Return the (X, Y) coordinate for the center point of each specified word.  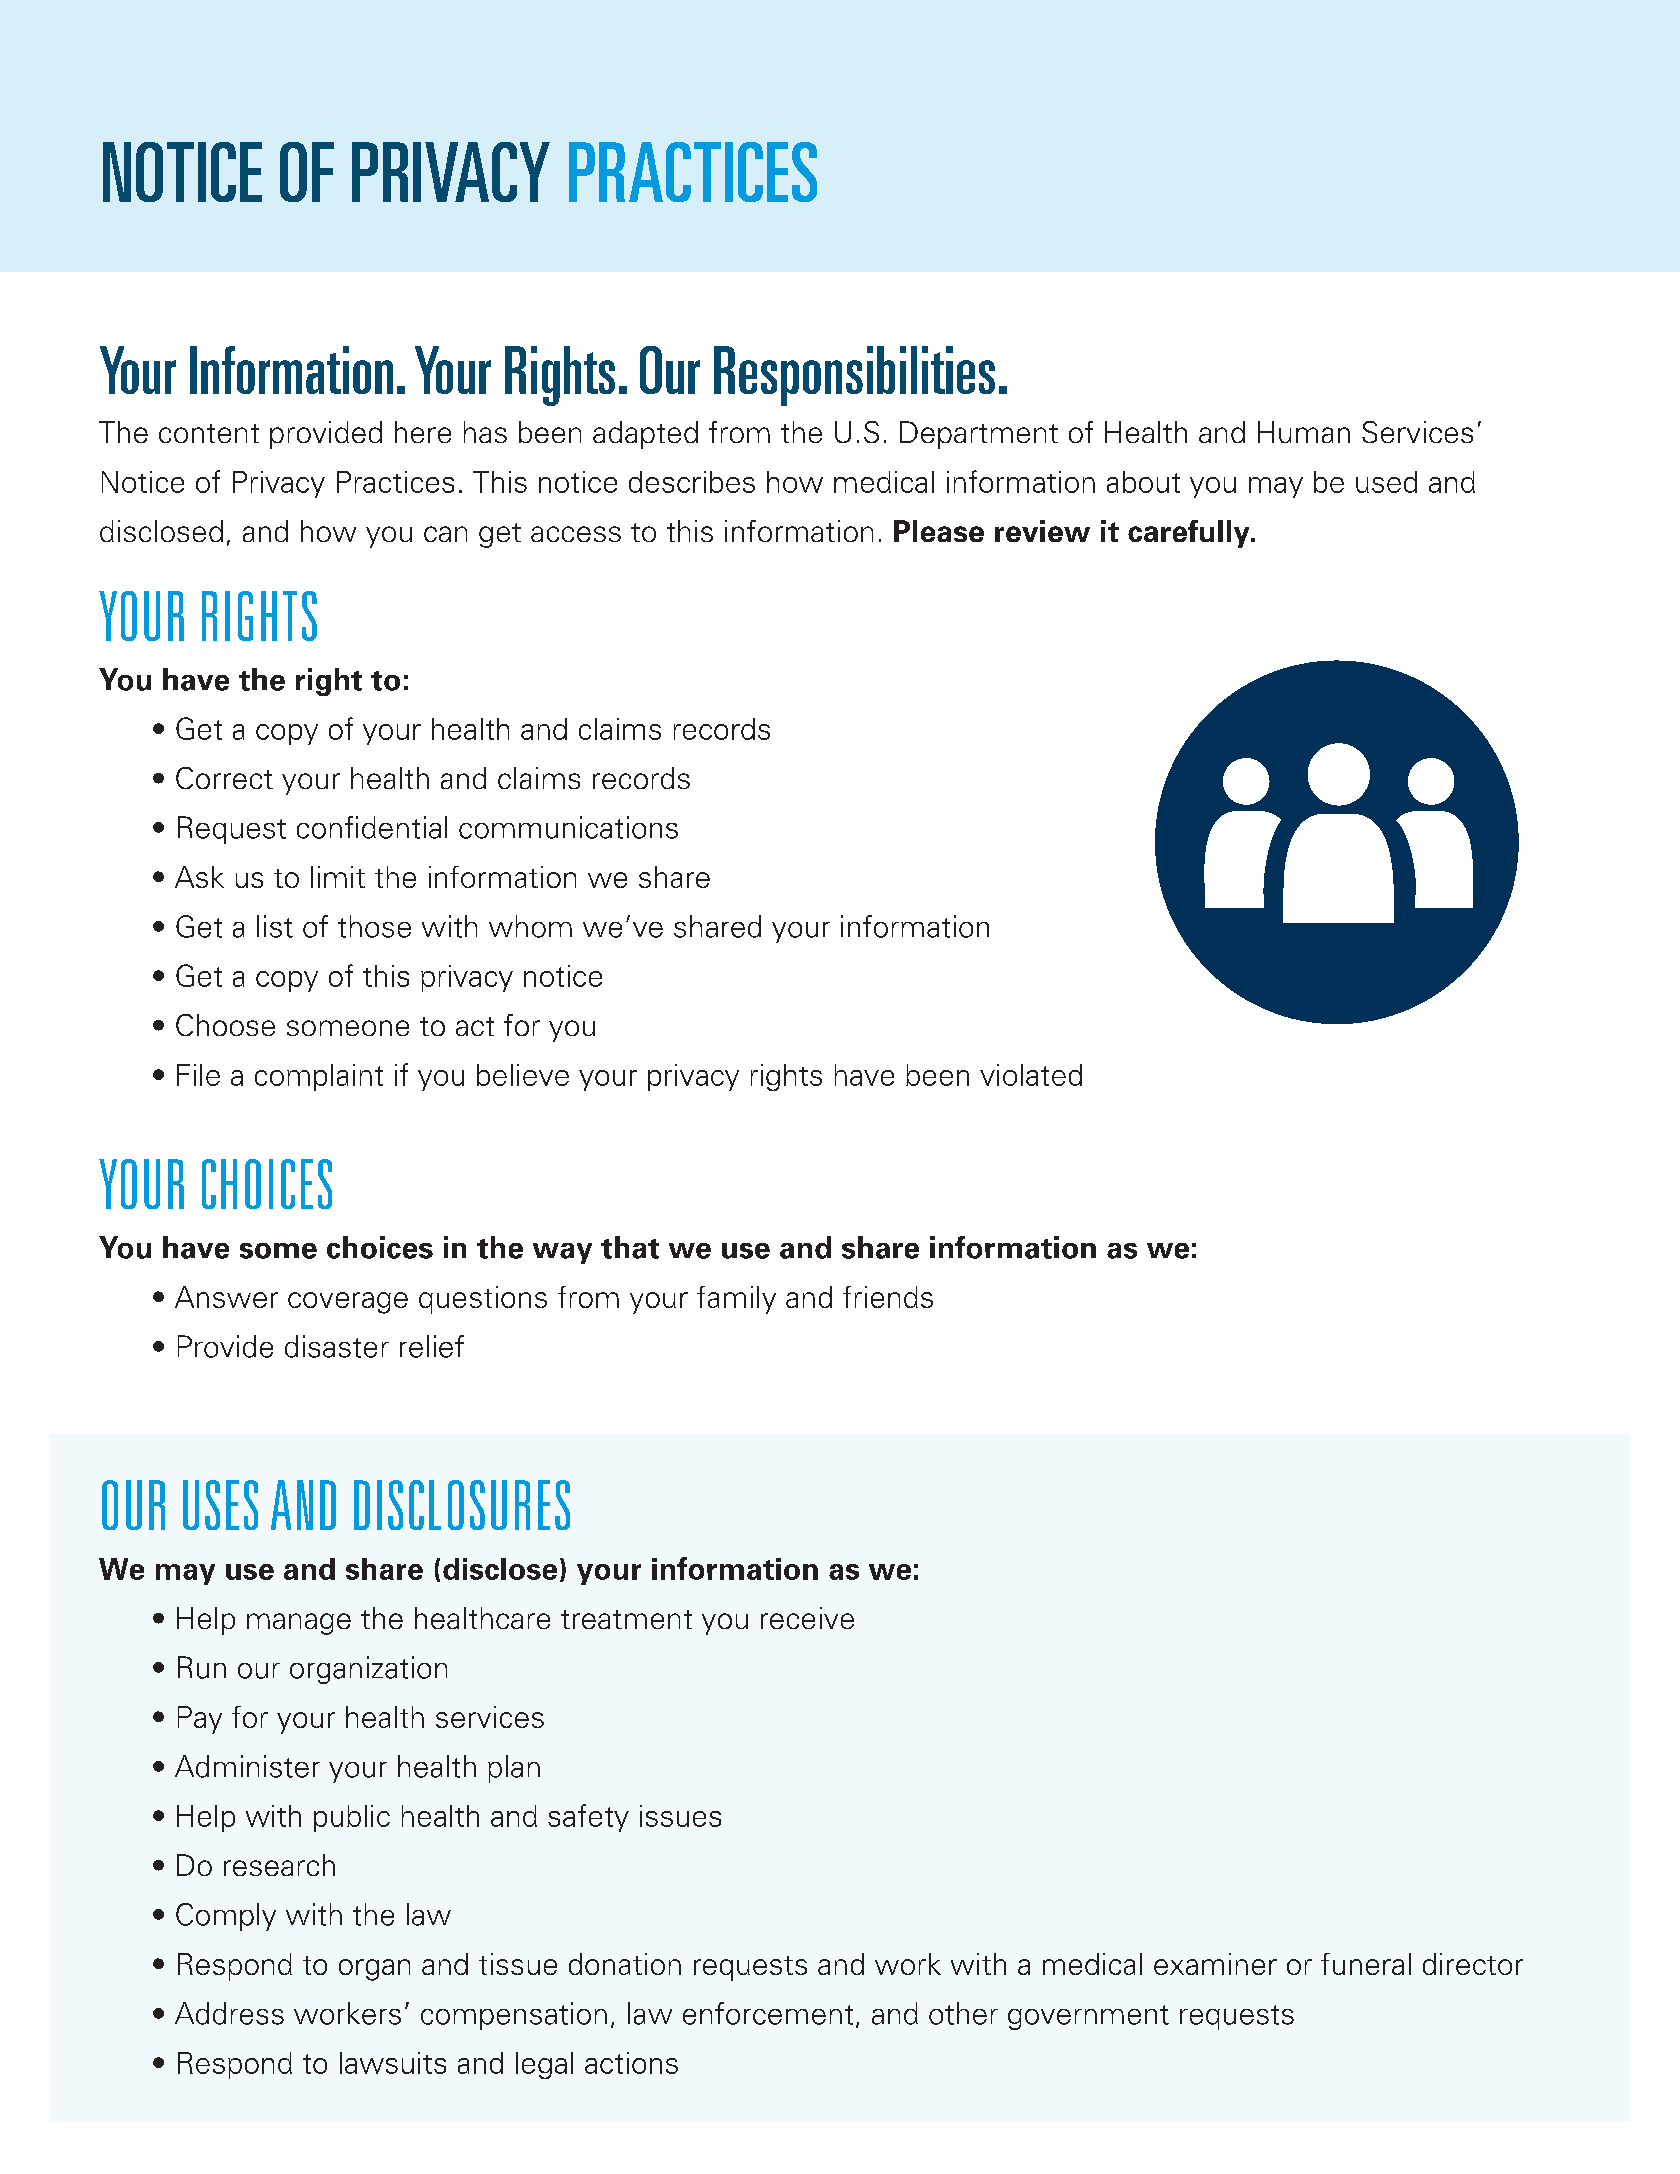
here (423, 432)
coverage (348, 1303)
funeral (1366, 1964)
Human (1304, 432)
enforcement (768, 2013)
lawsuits (393, 2063)
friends (888, 1297)
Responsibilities (854, 376)
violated (1031, 1075)
